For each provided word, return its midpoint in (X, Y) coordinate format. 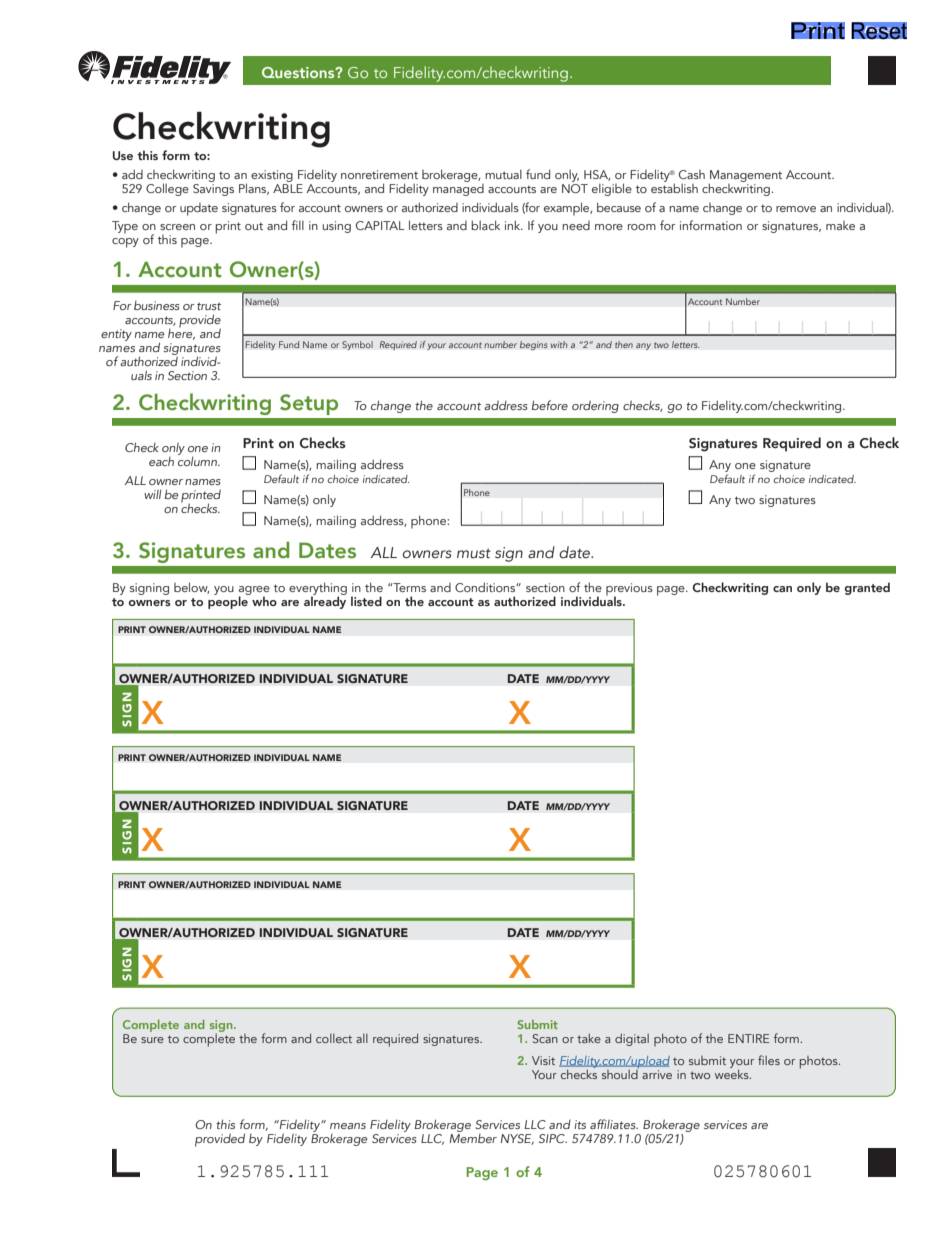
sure (152, 1040)
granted (867, 588)
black (485, 225)
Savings (213, 190)
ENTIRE (748, 1038)
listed (366, 601)
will (153, 494)
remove (796, 209)
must (474, 554)
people (229, 601)
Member (473, 1137)
